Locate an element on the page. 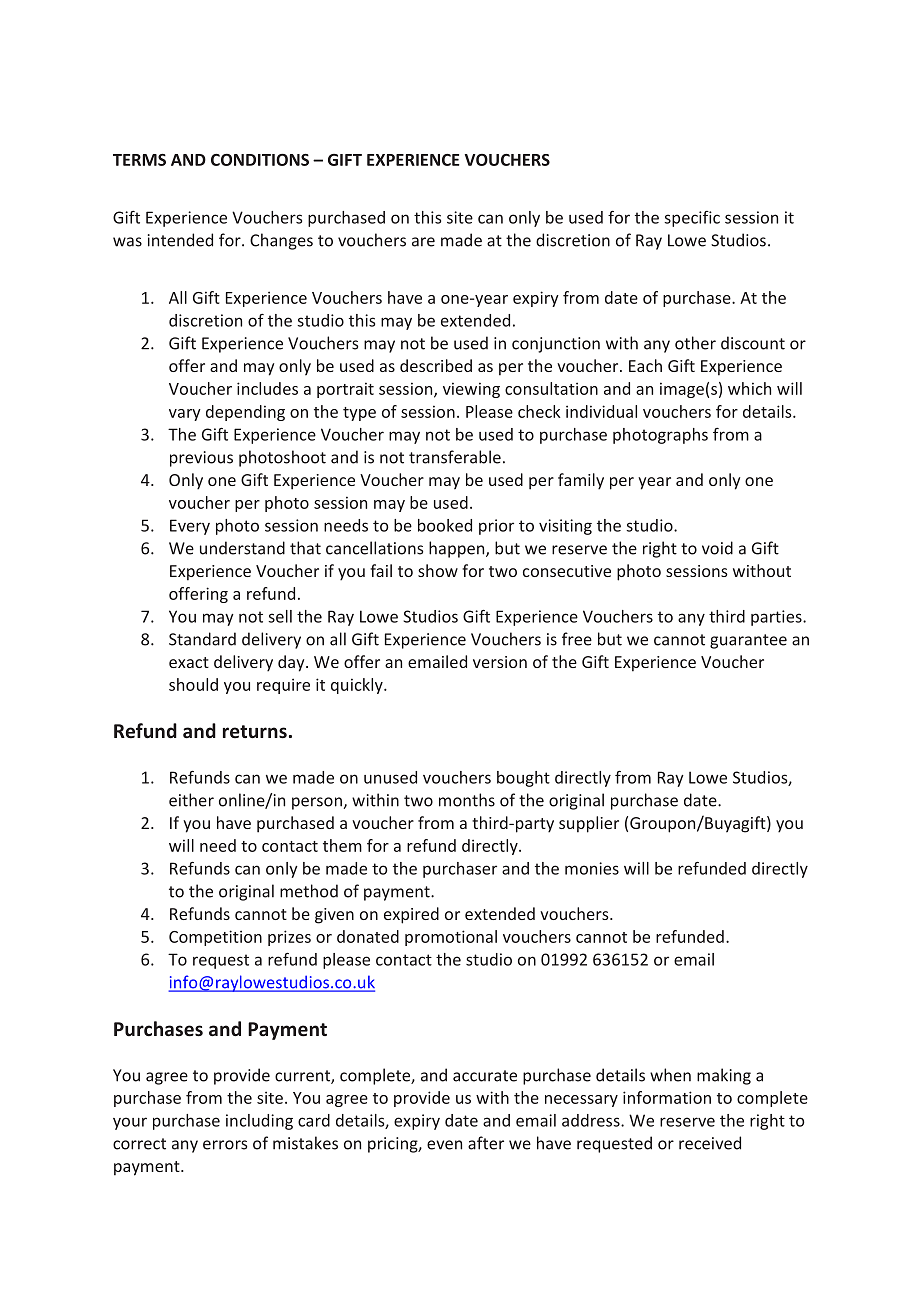 Image resolution: width=924 pixels, height=1308 pixels. guarantee is located at coordinates (748, 641).
